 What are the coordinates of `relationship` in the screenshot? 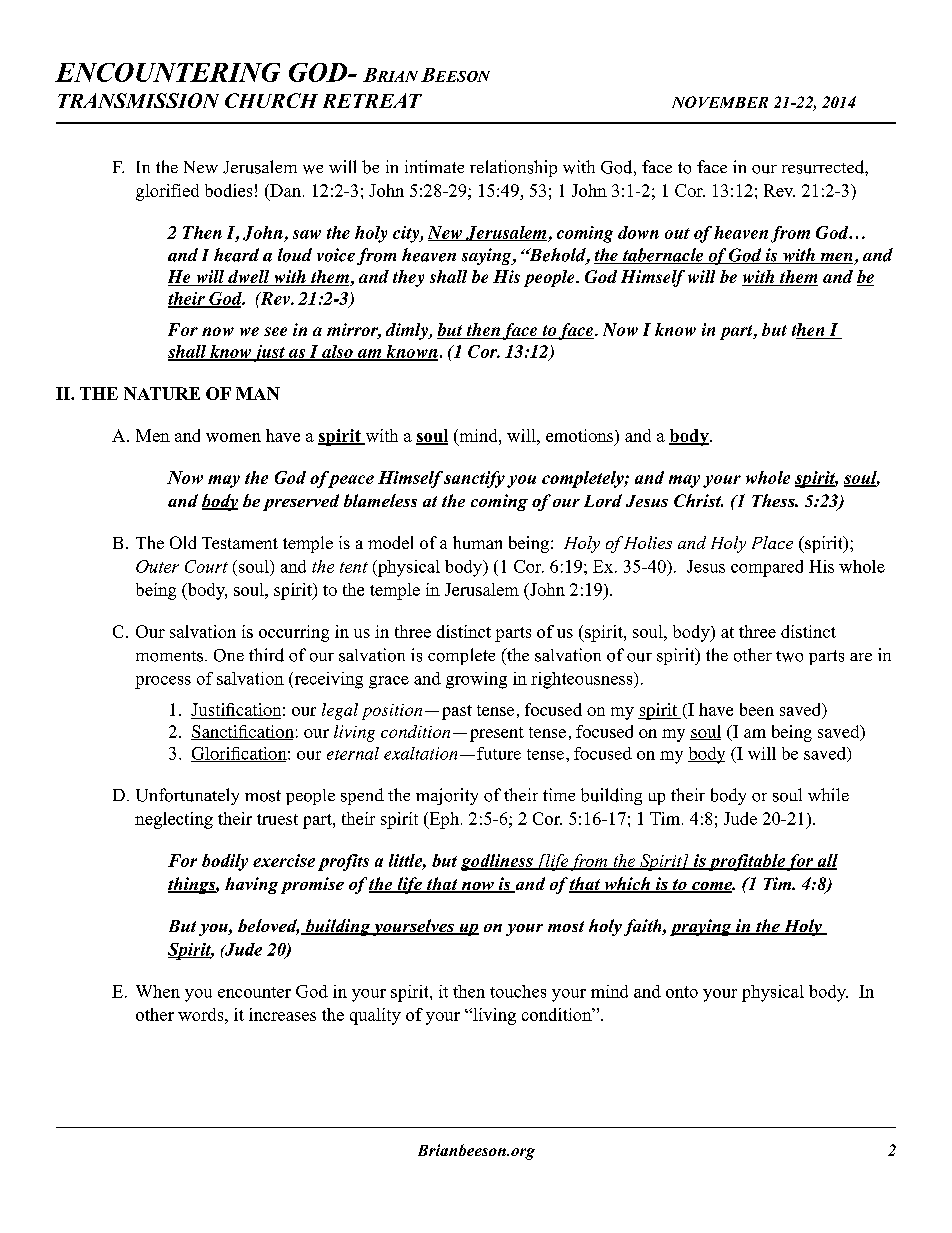 It's located at (513, 168).
